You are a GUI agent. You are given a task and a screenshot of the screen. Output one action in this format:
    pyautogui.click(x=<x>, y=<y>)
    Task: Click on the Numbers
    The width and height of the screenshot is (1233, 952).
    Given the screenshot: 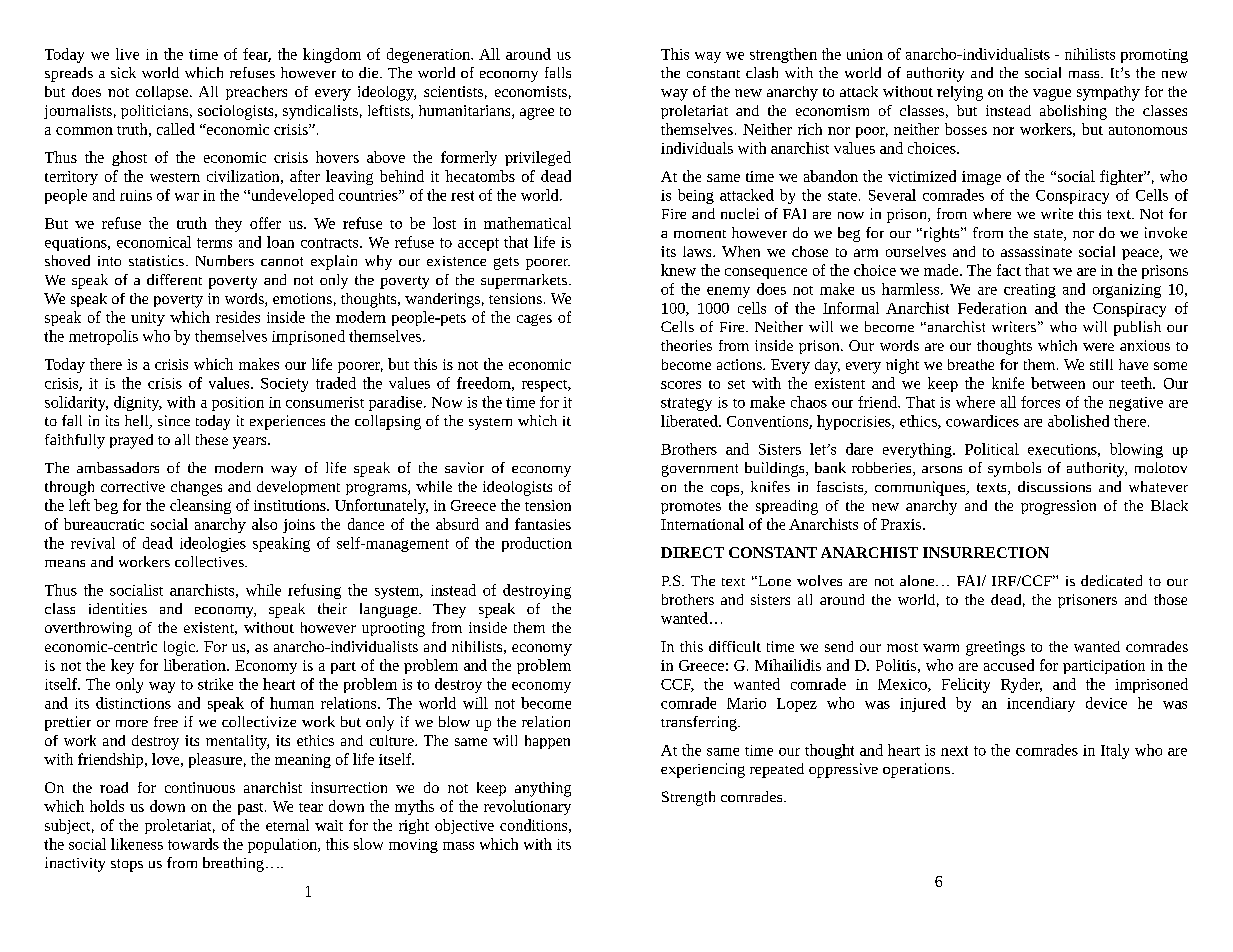 What is the action you would take?
    pyautogui.click(x=225, y=260)
